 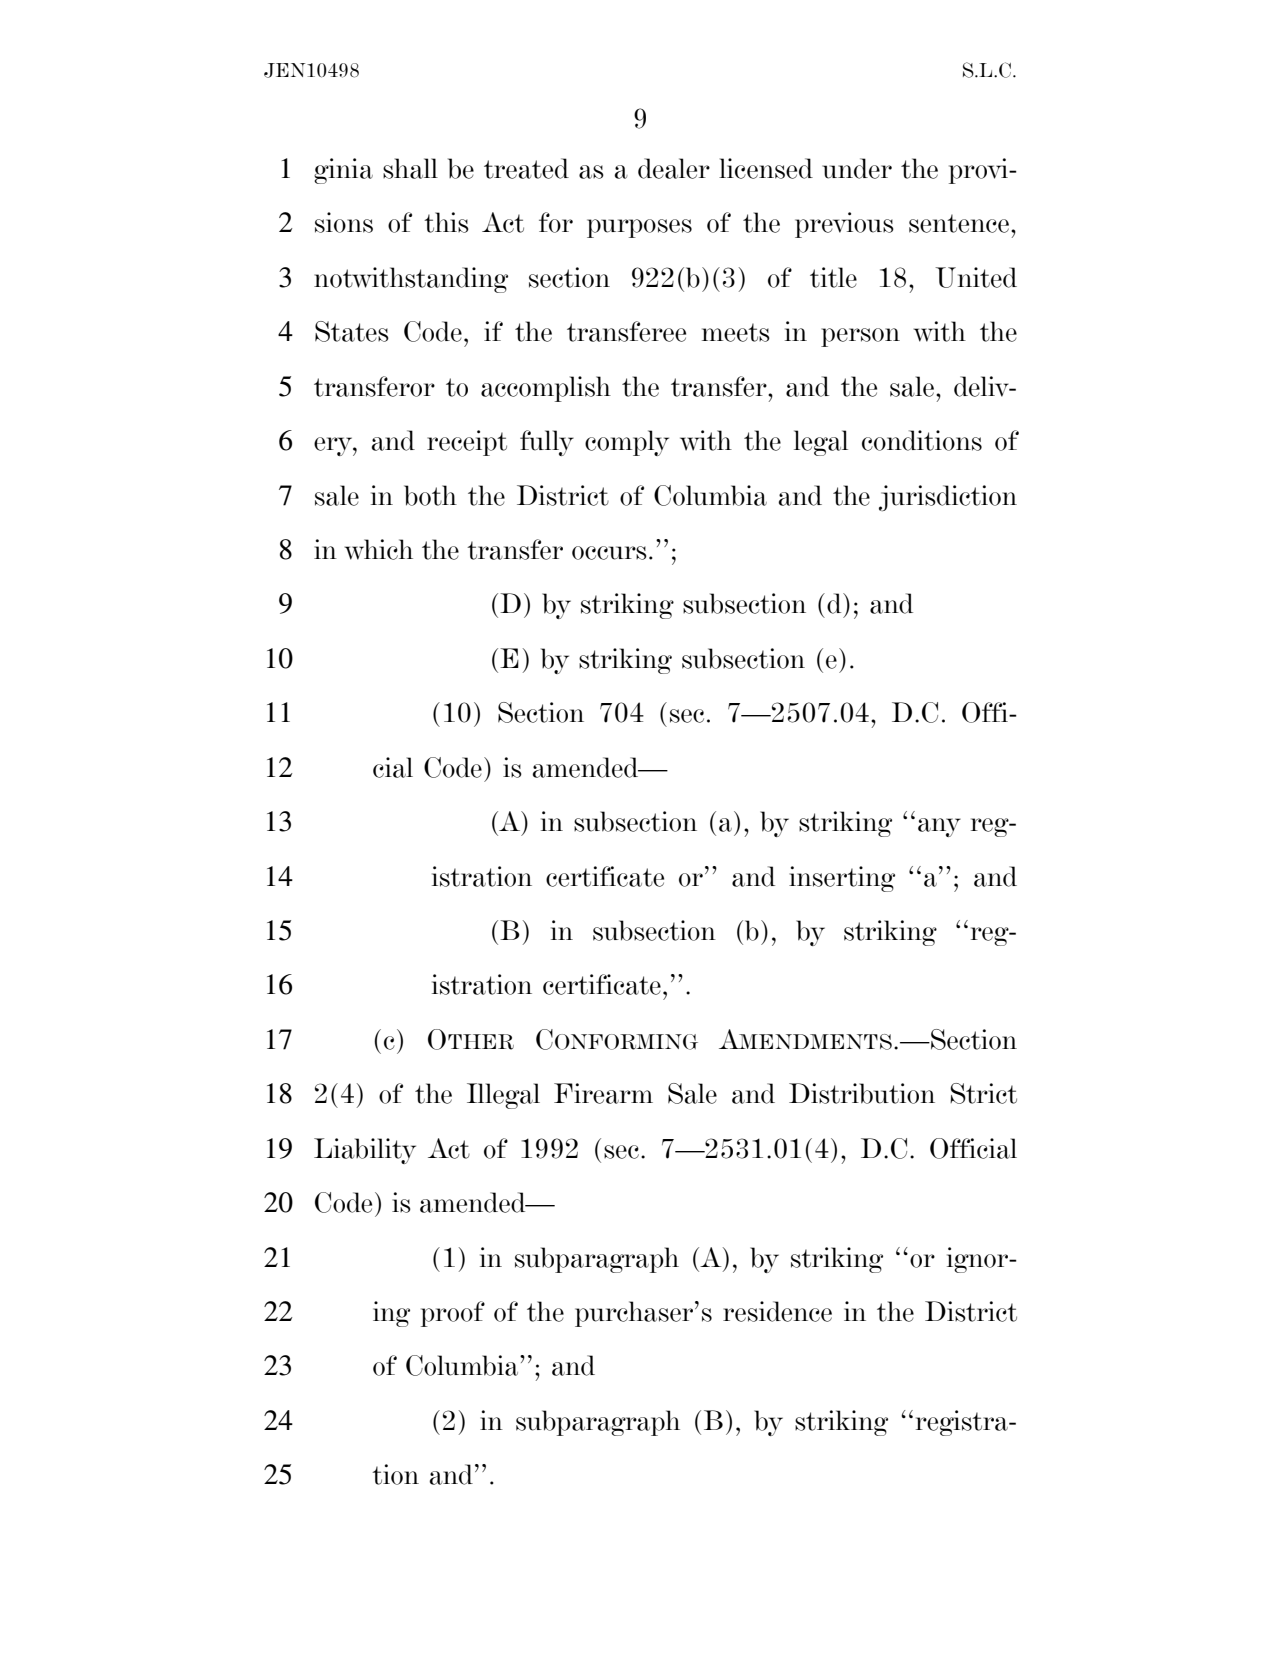 I want to click on purposes, so click(x=639, y=228).
